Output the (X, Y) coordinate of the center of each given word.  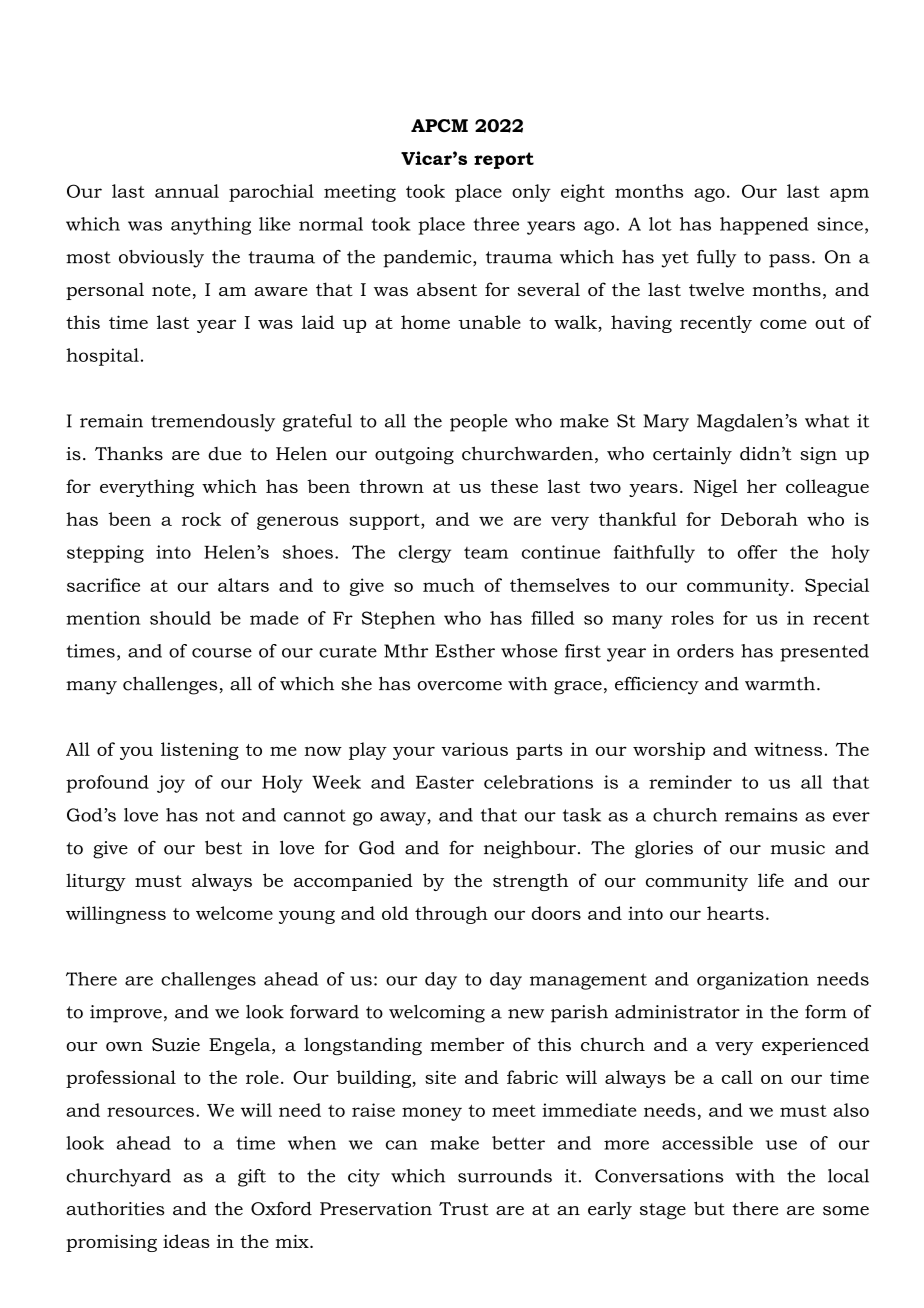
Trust (464, 1209)
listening (200, 751)
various (475, 749)
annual (187, 191)
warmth (780, 683)
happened (764, 226)
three (496, 224)
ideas (186, 1241)
